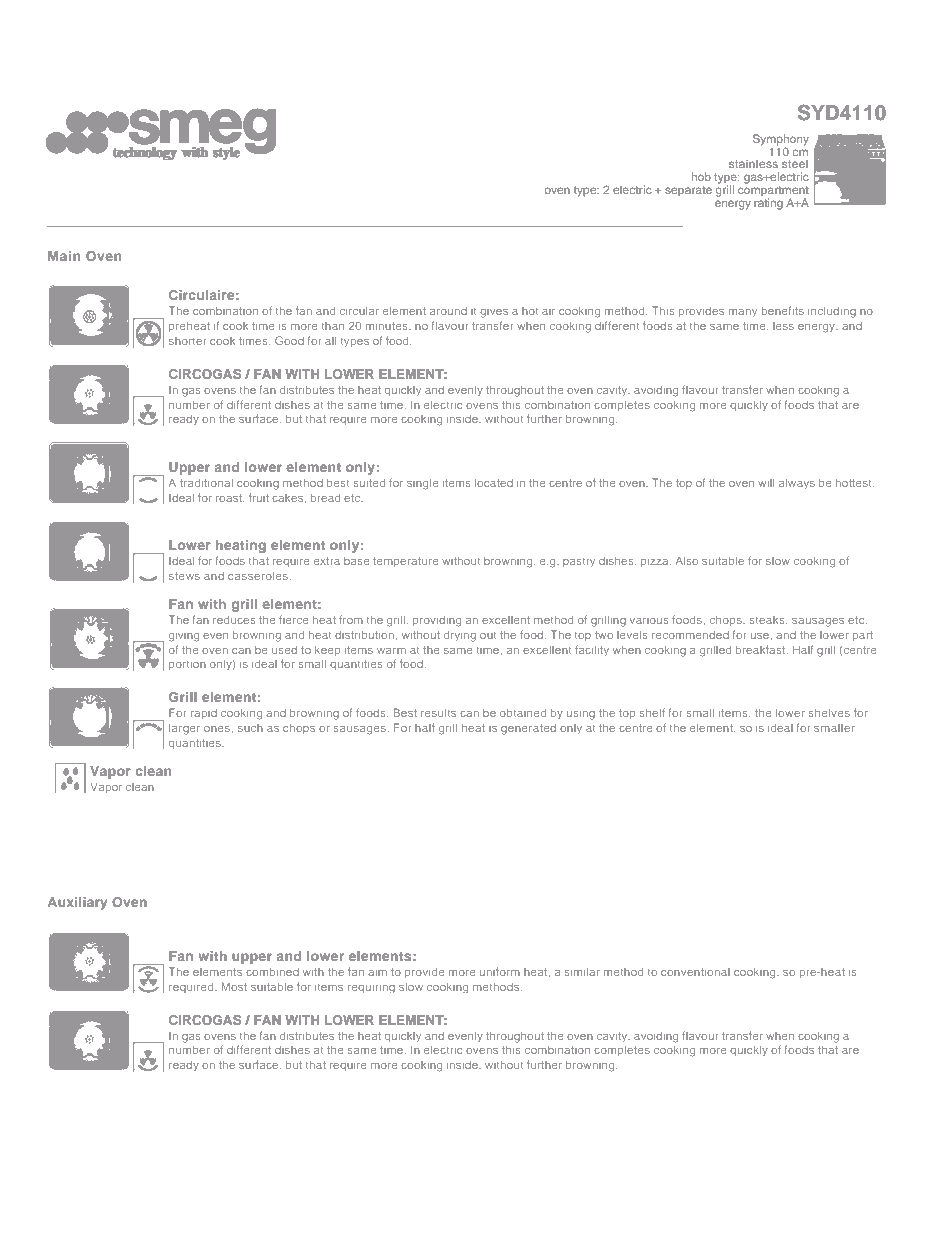 Image resolution: width=952 pixels, height=1233 pixels. I want to click on shelves, so click(829, 713).
